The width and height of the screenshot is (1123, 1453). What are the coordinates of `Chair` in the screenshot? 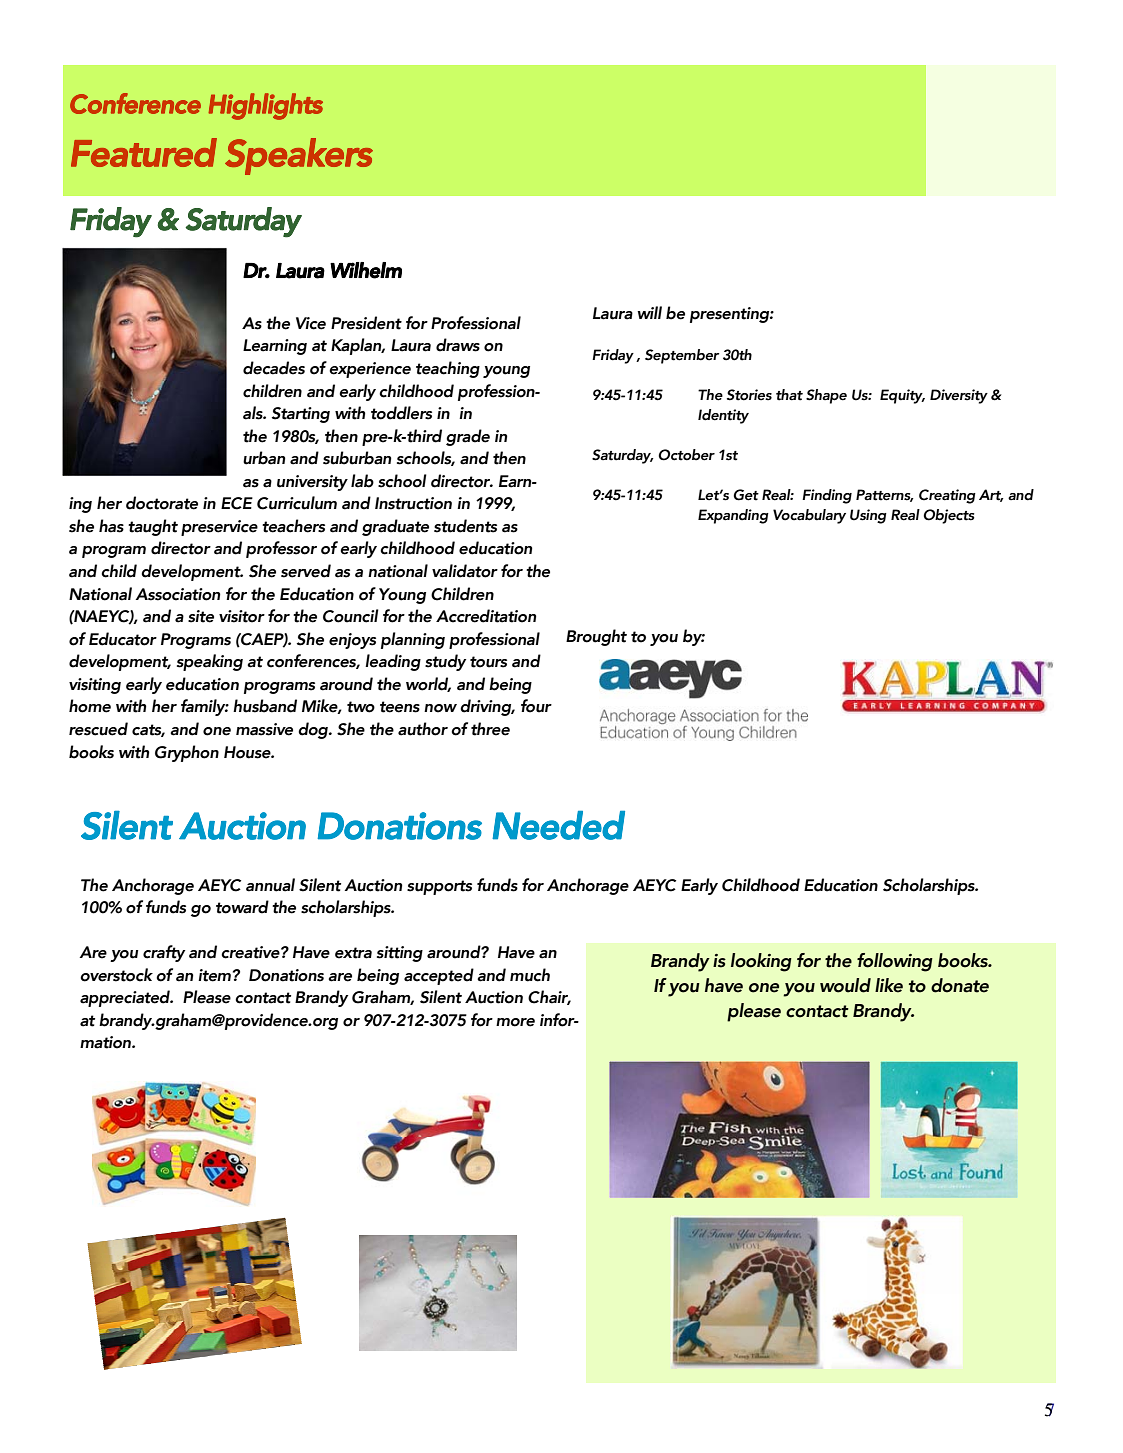 It's located at (549, 997).
